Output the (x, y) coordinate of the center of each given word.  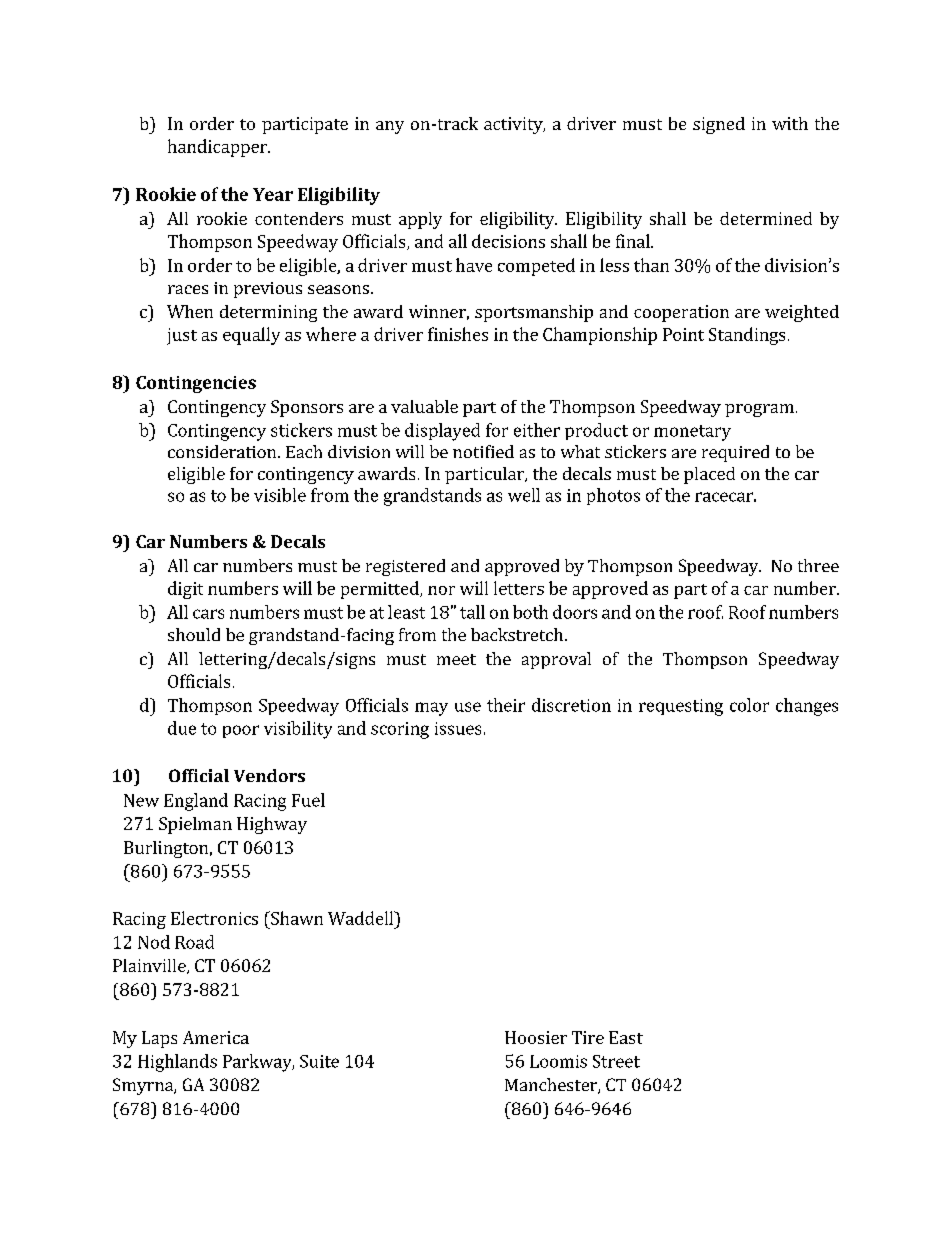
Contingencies (196, 384)
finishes (458, 334)
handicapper (218, 148)
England (196, 802)
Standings (747, 336)
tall (472, 612)
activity (514, 125)
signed (719, 125)
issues (458, 728)
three (818, 565)
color (749, 705)
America (216, 1037)
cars (208, 614)
